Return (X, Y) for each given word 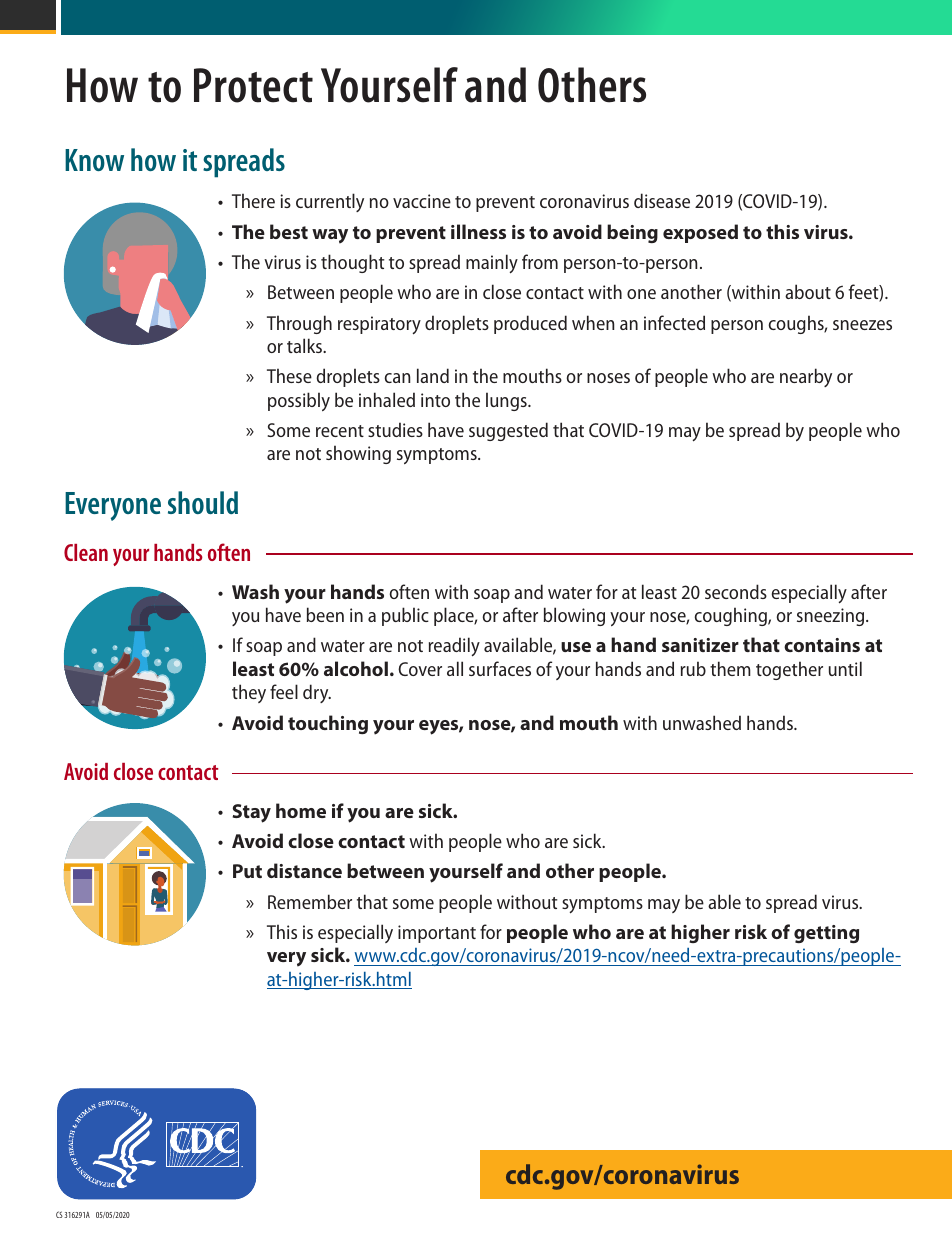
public (405, 616)
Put (247, 871)
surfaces (500, 668)
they (249, 693)
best (289, 231)
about (808, 291)
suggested (508, 431)
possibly (299, 401)
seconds (736, 591)
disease (662, 200)
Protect (253, 85)
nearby (806, 377)
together (789, 670)
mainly (492, 264)
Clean (86, 552)
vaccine (422, 201)
